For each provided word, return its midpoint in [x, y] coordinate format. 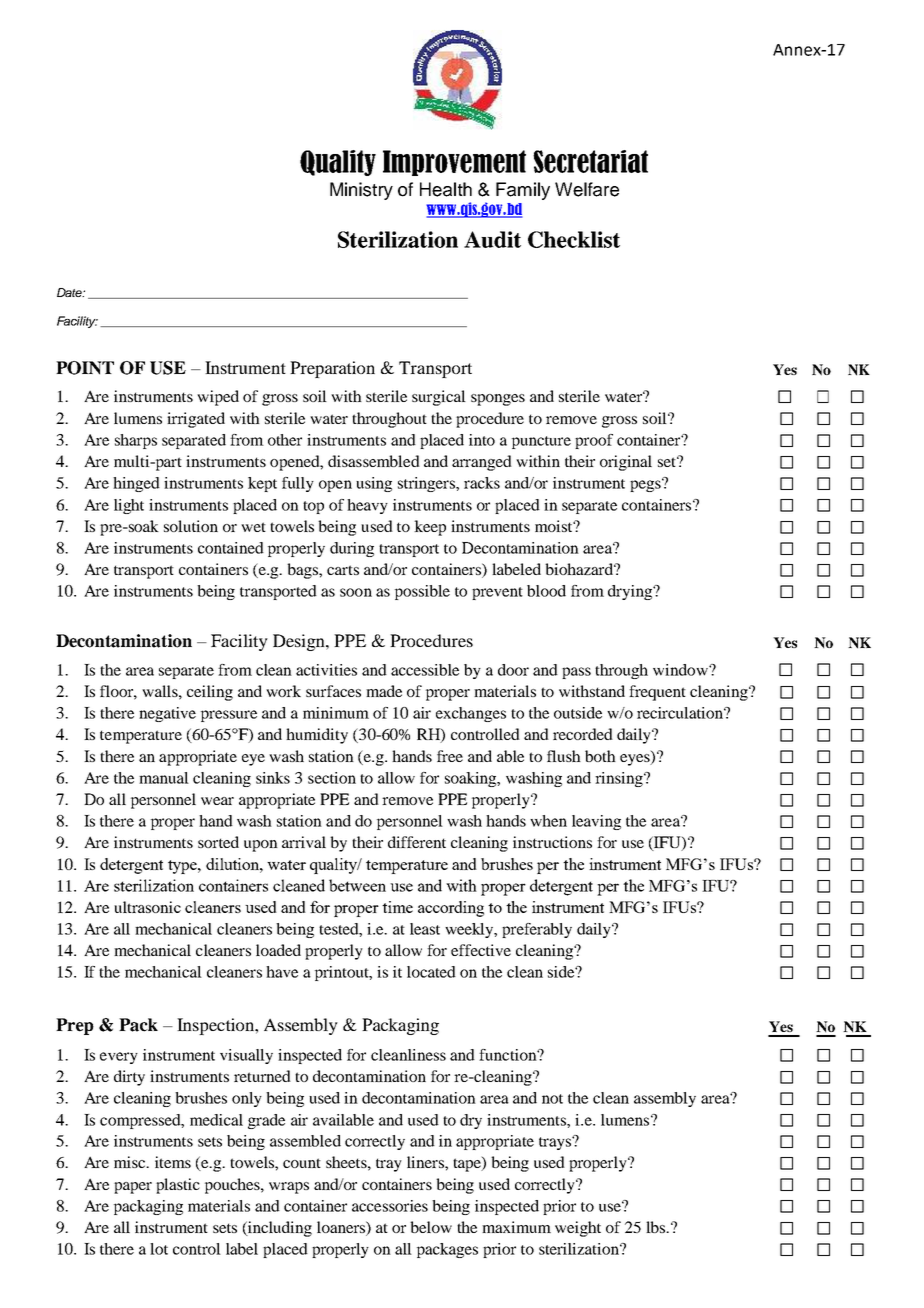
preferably [537, 930]
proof [594, 441]
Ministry [361, 191]
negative [167, 714]
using [374, 484]
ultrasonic [147, 907]
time [397, 907]
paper [133, 1188]
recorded [583, 734]
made [384, 691]
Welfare [587, 189]
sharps [136, 441]
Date [71, 292]
